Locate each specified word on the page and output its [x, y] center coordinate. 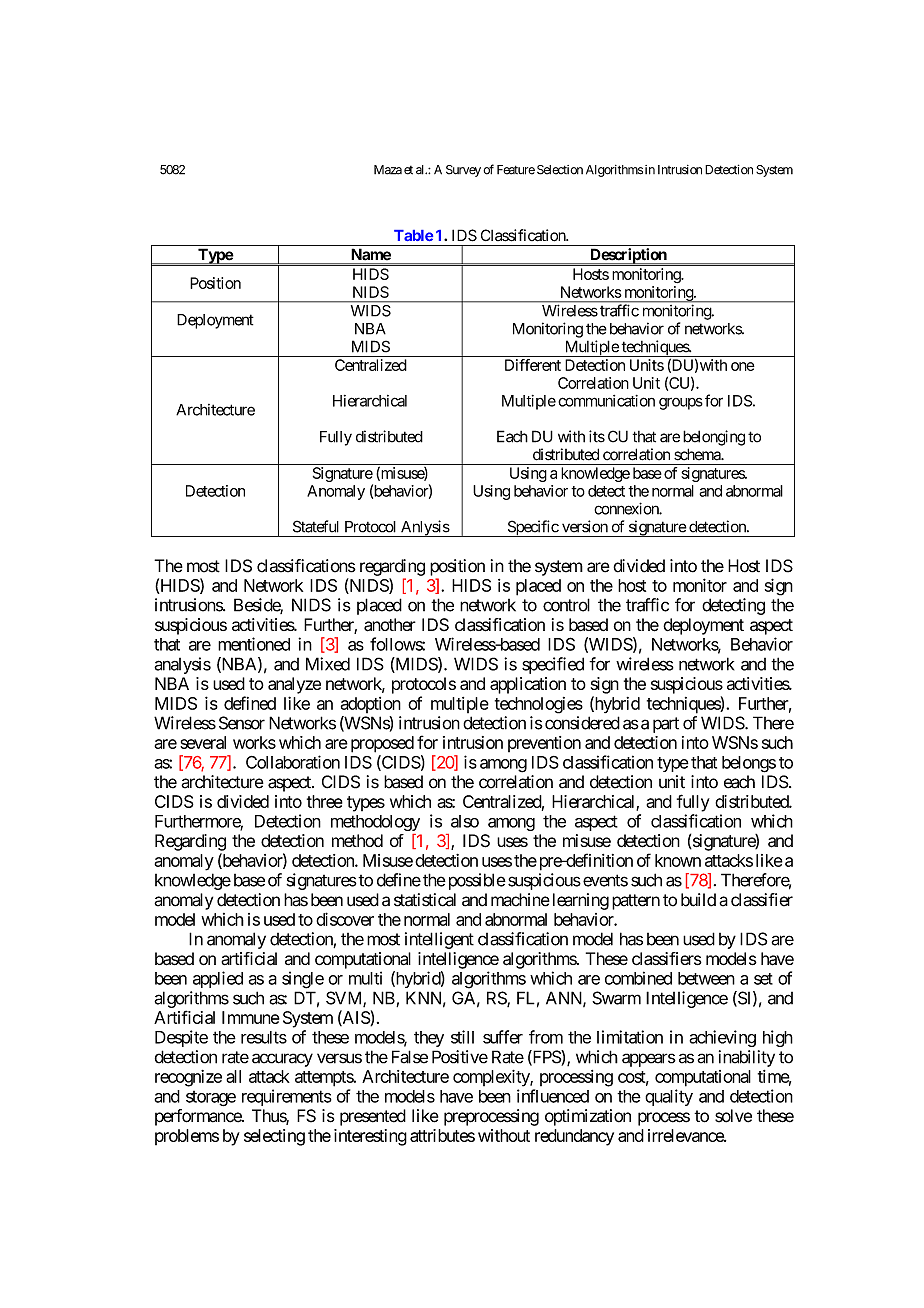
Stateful [316, 526]
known [678, 860]
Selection [560, 170]
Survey [463, 171]
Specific [532, 528]
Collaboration [293, 762]
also [465, 821]
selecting [274, 1137]
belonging [714, 438]
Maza [388, 170]
